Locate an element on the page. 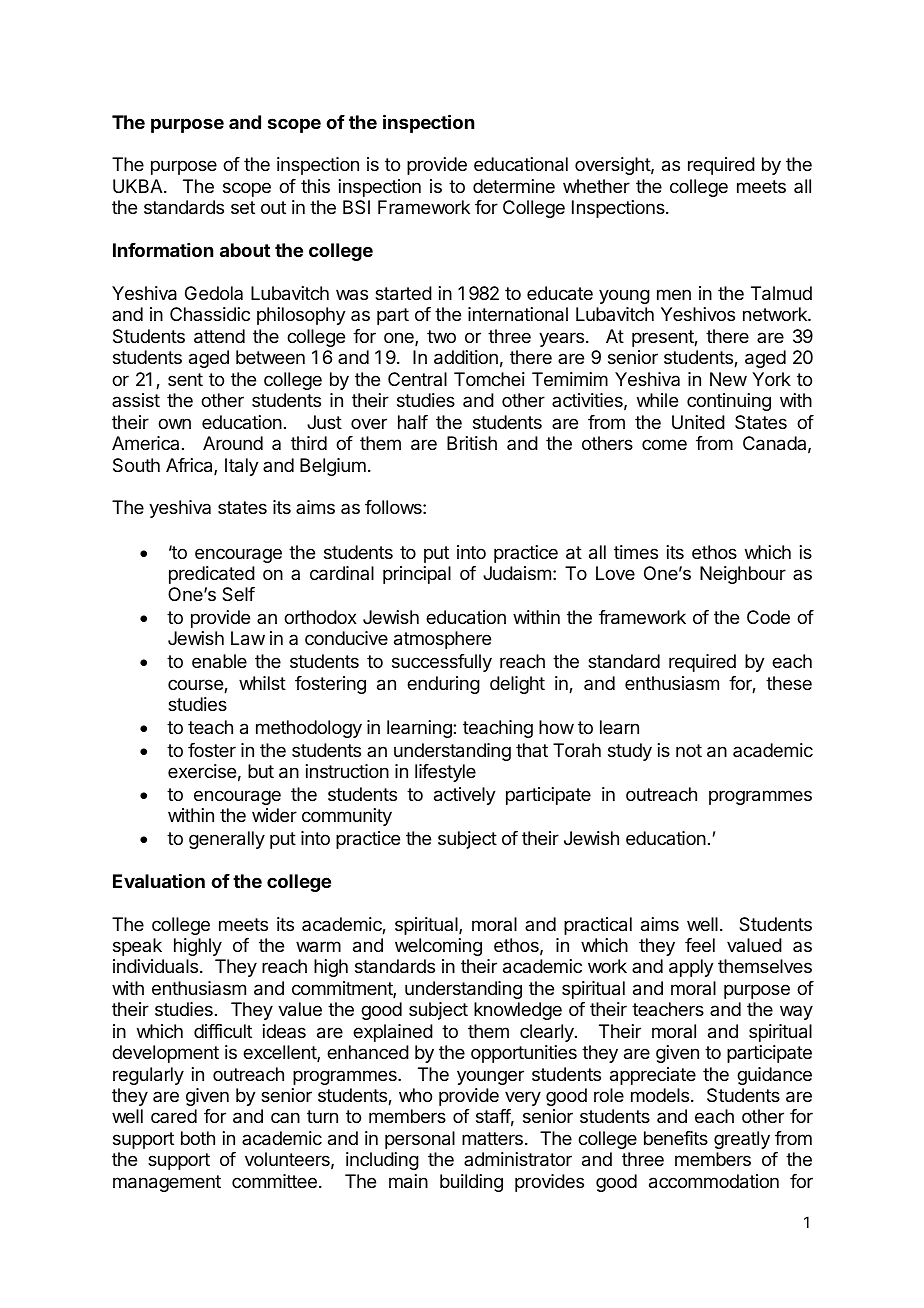 The height and width of the page is (1308, 924). both is located at coordinates (198, 1138).
